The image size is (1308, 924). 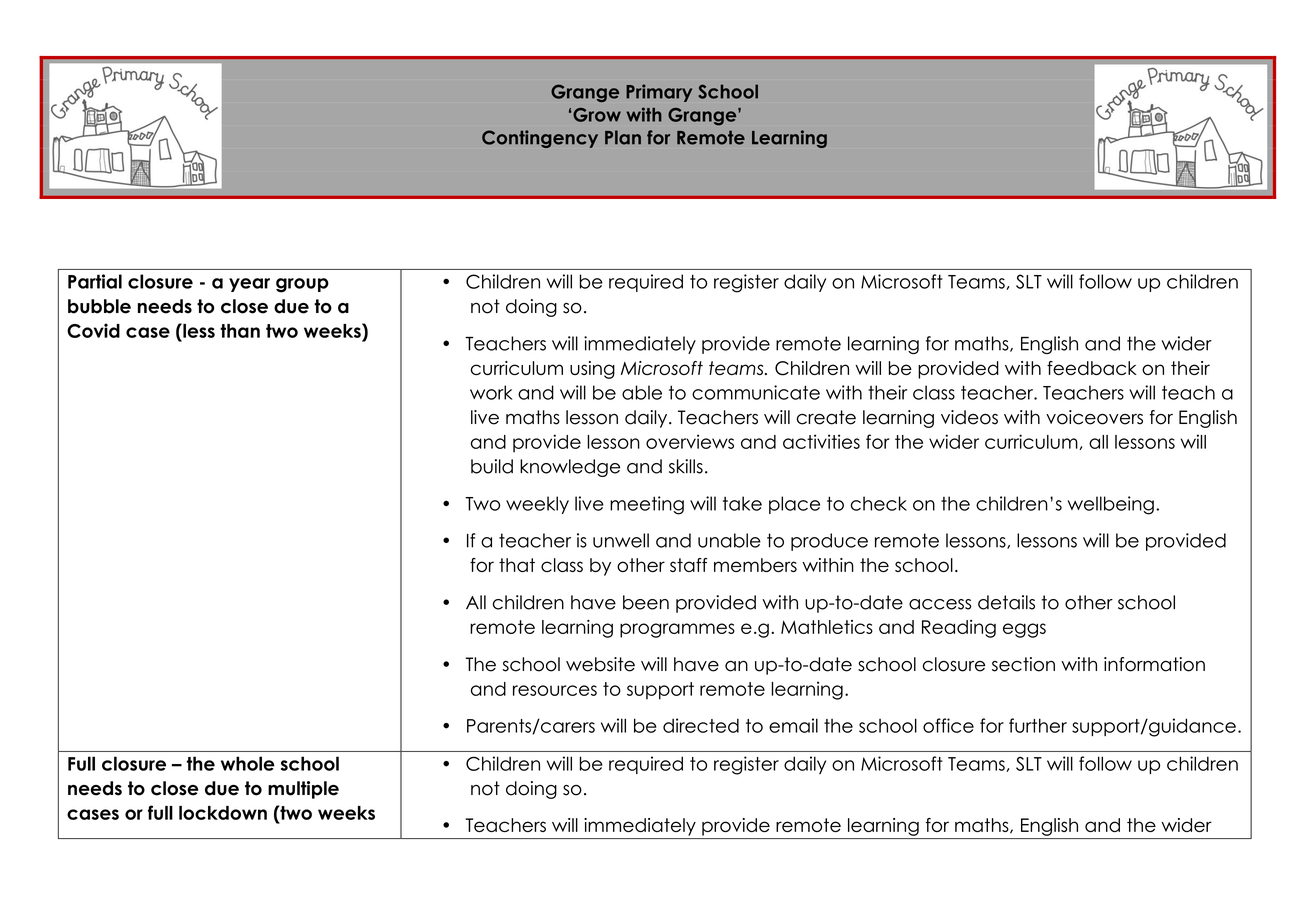 I want to click on build, so click(x=492, y=466).
